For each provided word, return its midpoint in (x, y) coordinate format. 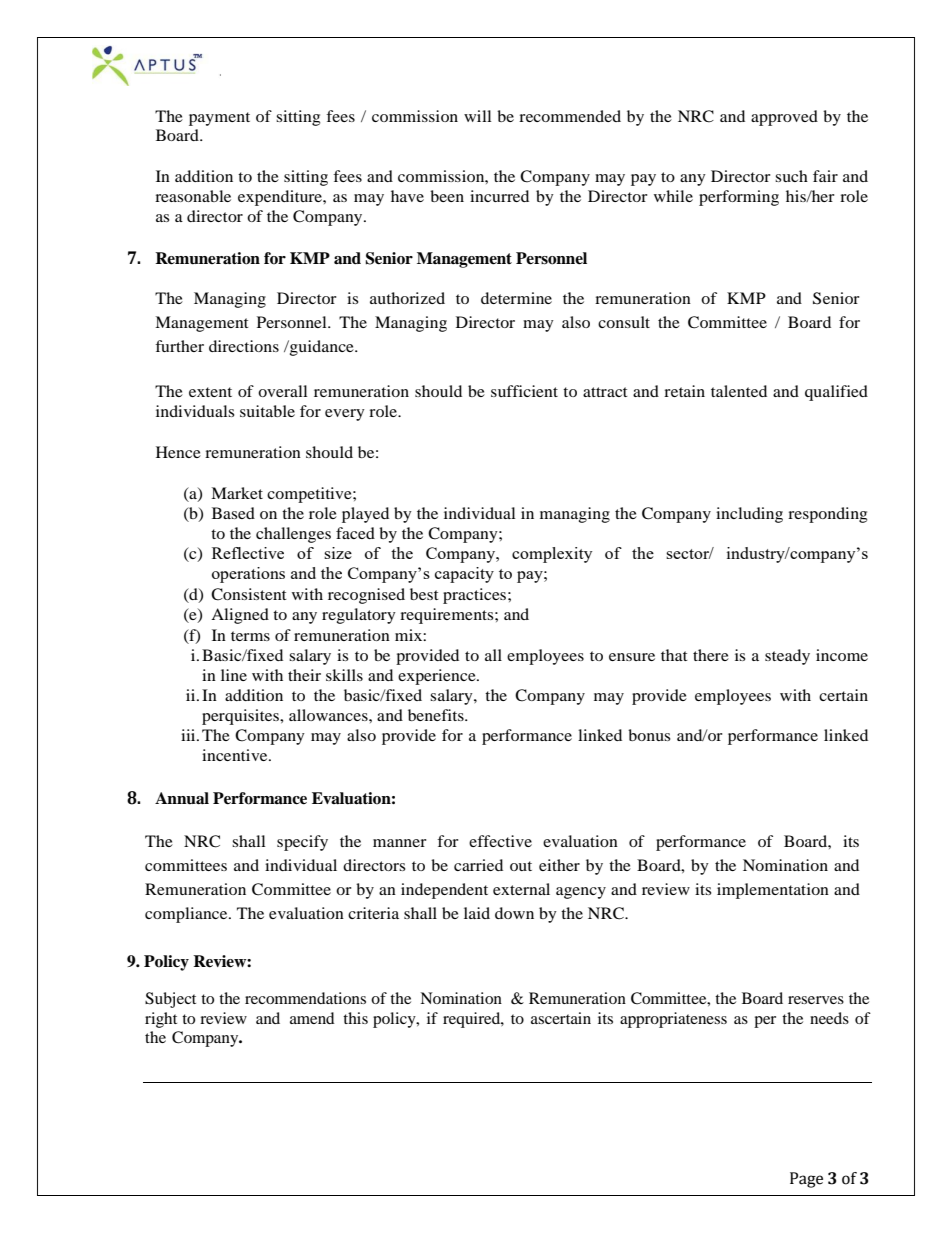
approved (784, 118)
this (355, 1018)
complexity (552, 555)
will (477, 116)
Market (237, 493)
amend (312, 1018)
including (749, 515)
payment (219, 119)
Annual (182, 798)
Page (806, 1180)
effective (500, 841)
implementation (773, 891)
